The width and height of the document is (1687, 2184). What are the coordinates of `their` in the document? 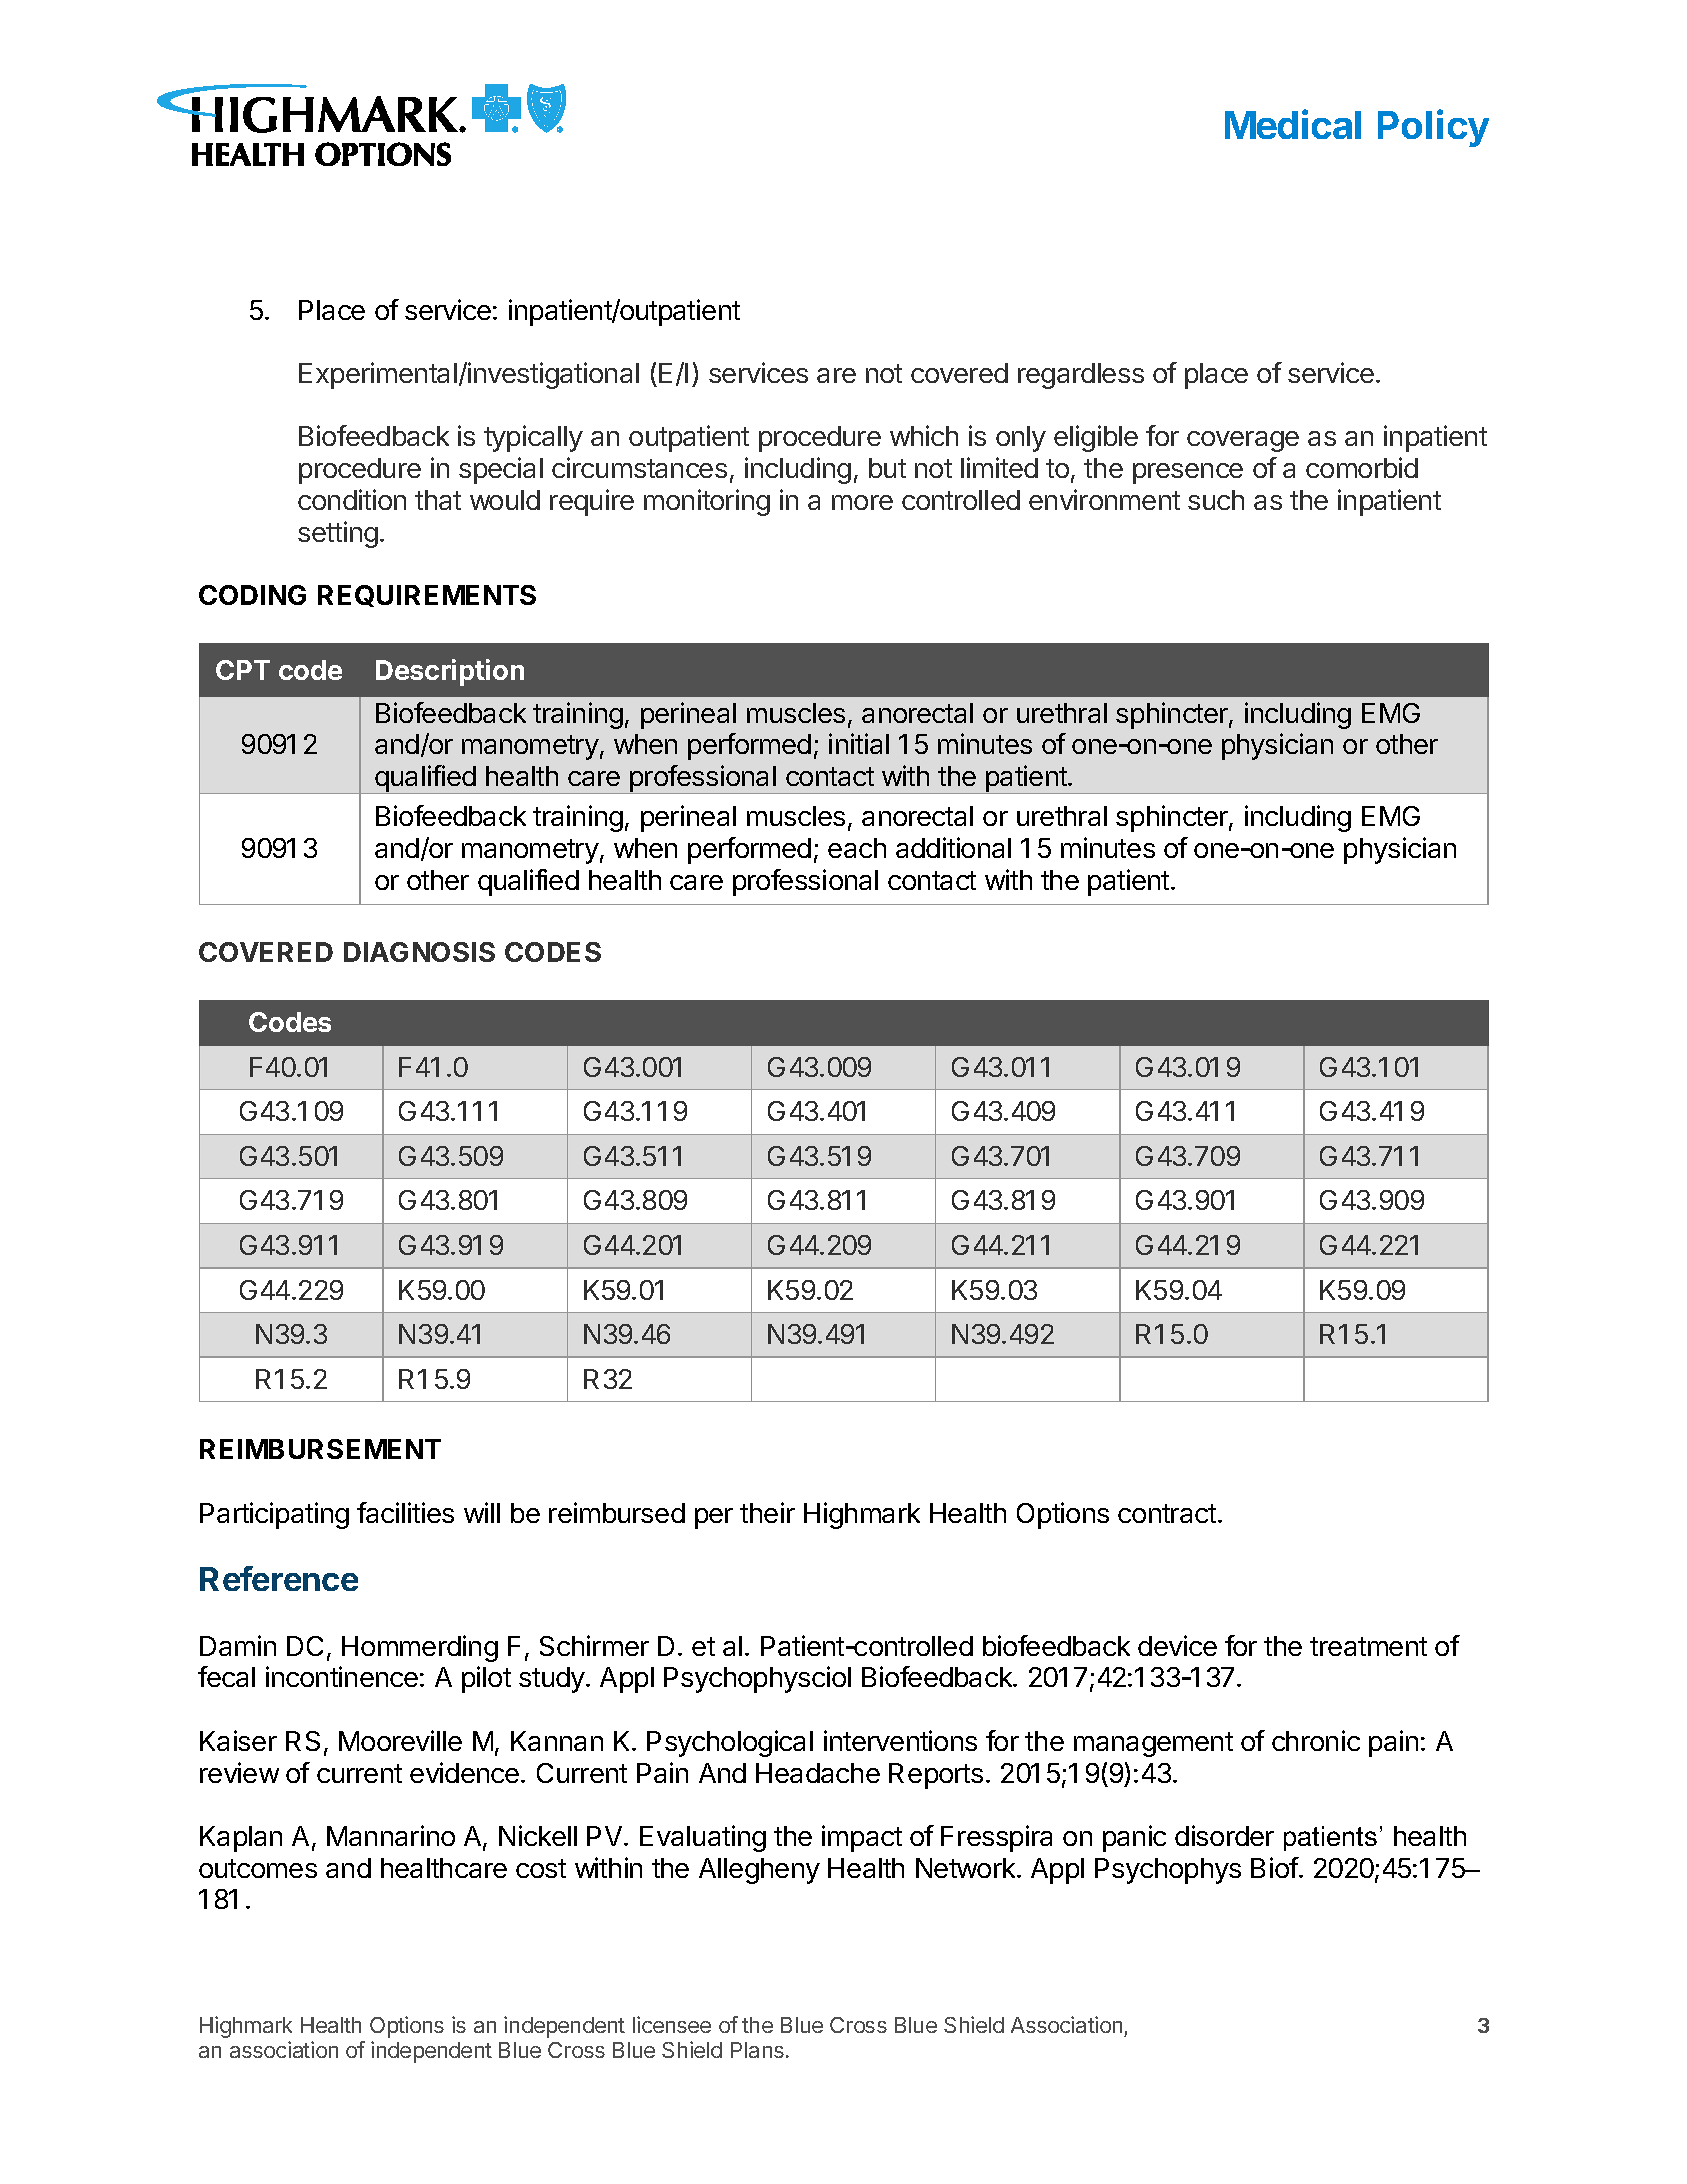 It's located at (767, 1512).
